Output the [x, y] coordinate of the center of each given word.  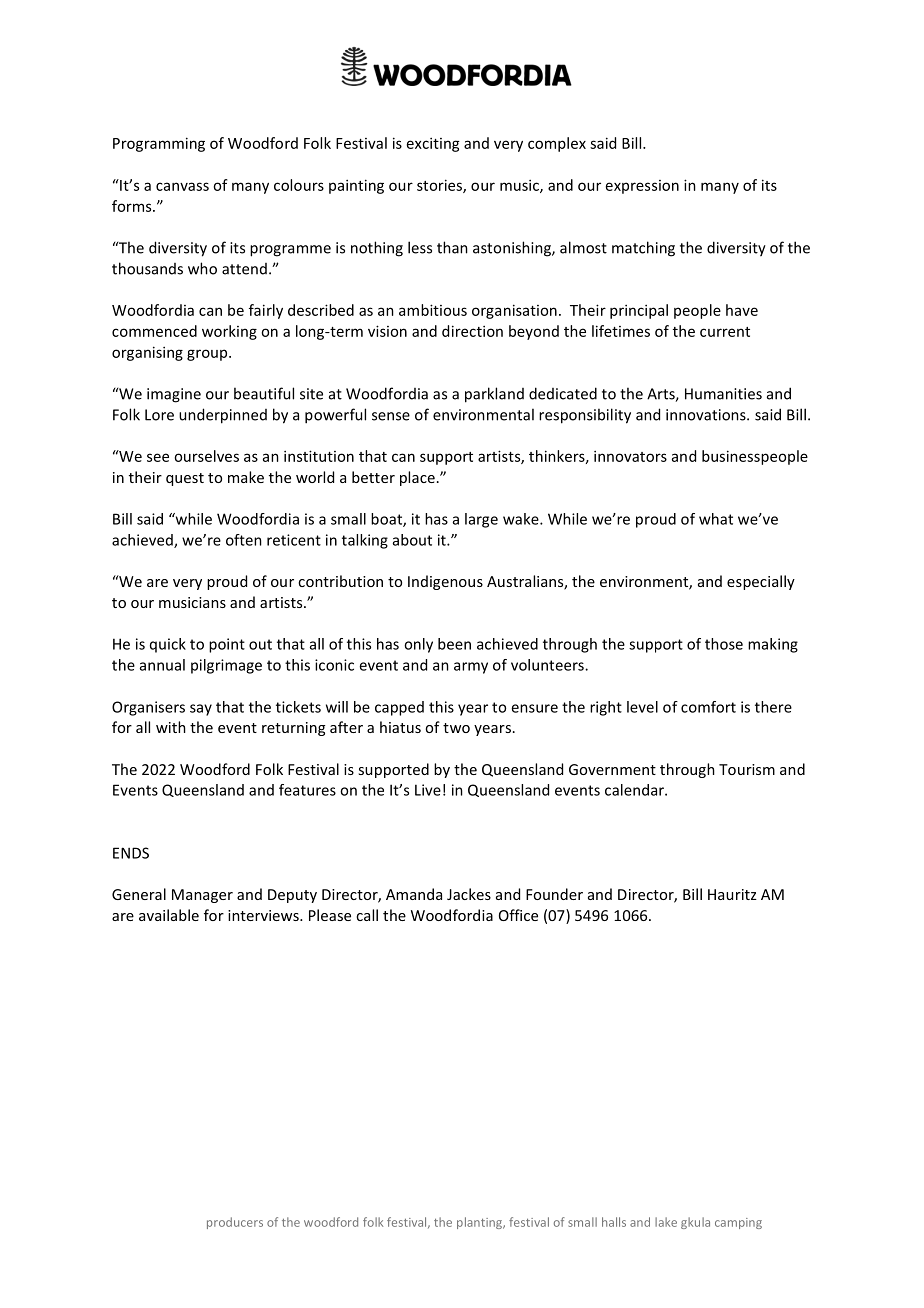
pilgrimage [226, 666]
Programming [159, 144]
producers [235, 1223]
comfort [708, 707]
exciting [433, 144]
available [169, 915]
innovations [707, 415]
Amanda [414, 894]
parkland [494, 395]
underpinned [223, 416]
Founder [554, 894]
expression [642, 187]
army [471, 668]
